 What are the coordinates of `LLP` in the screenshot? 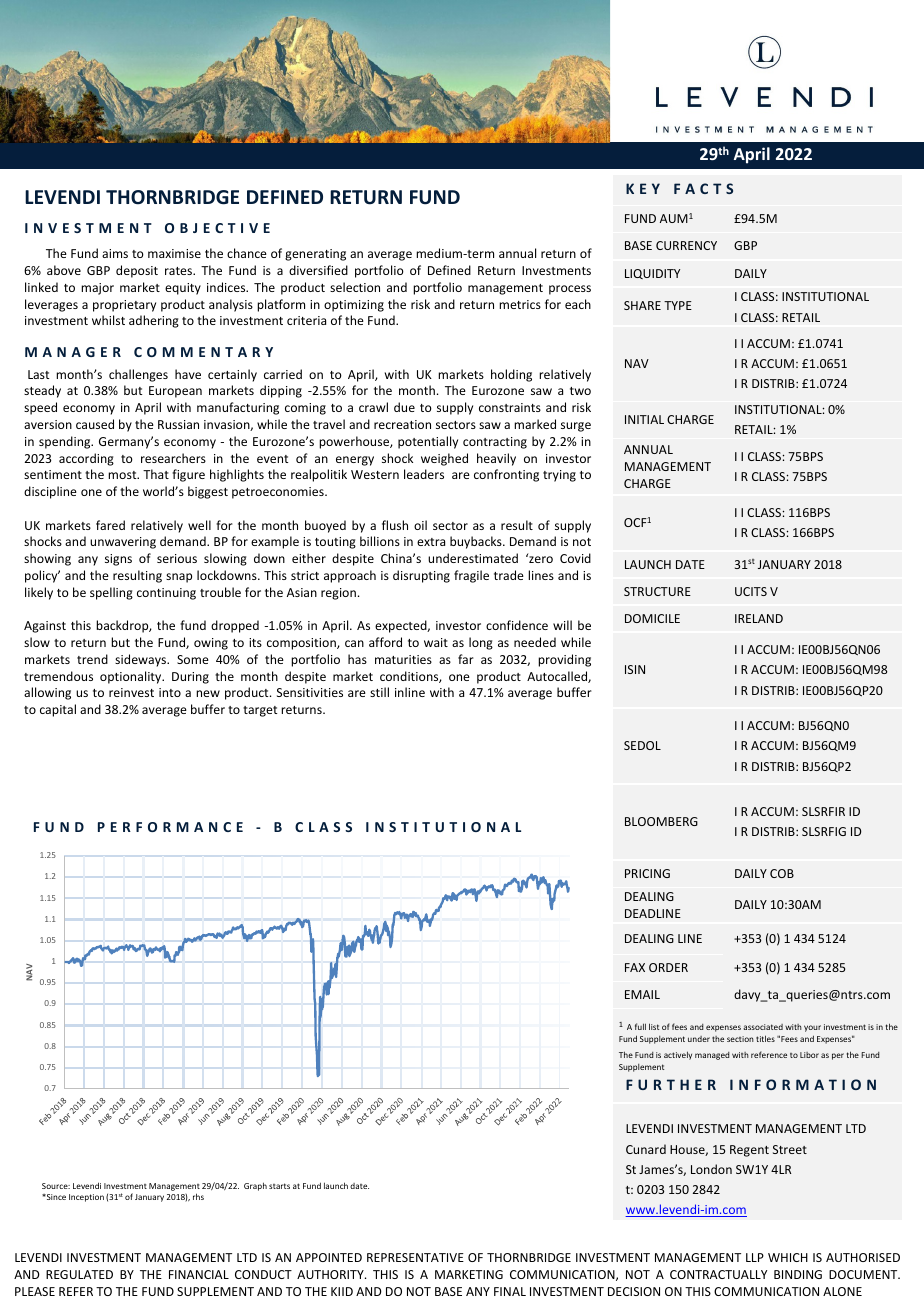 It's located at (755, 1257).
